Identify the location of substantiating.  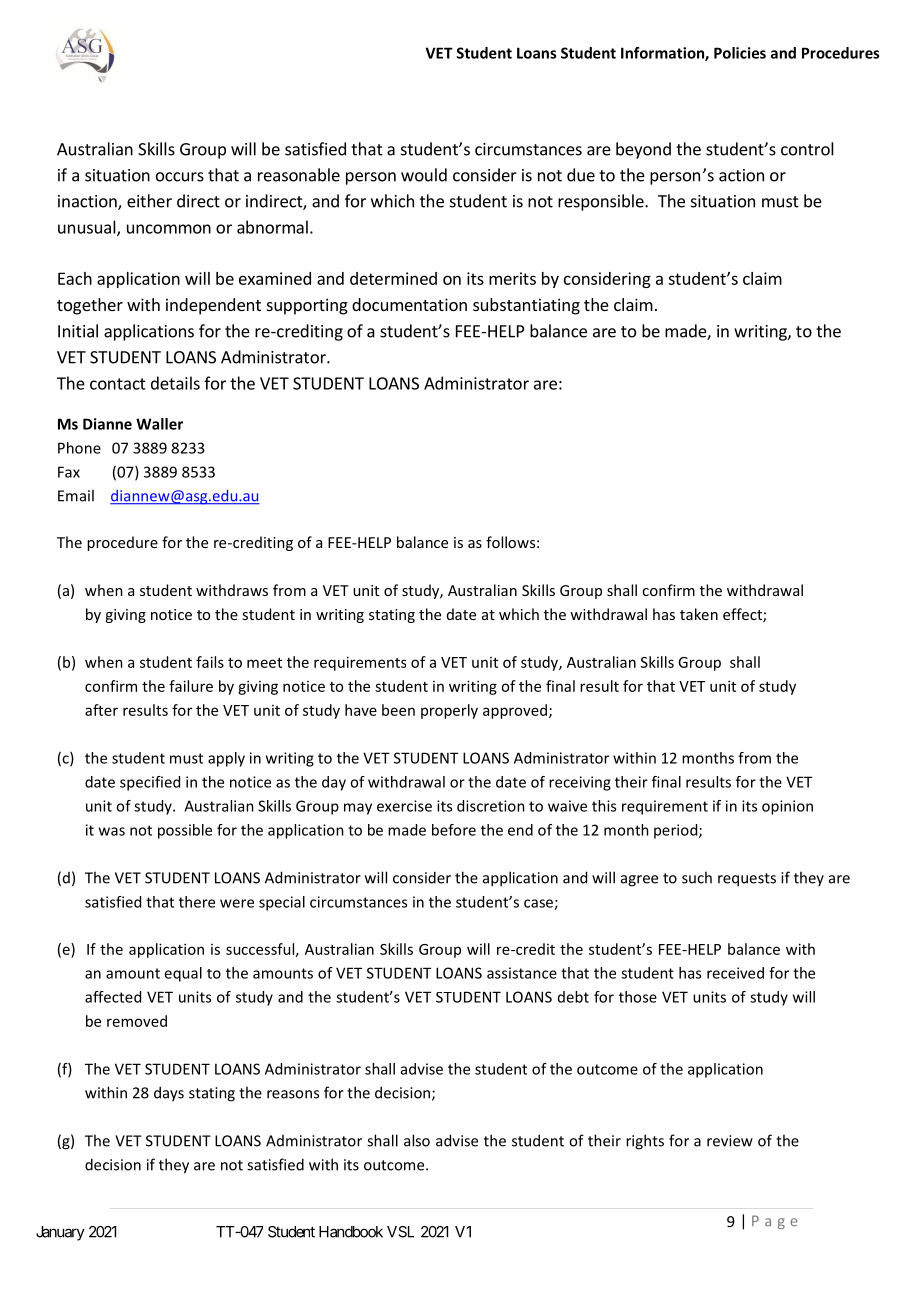
(526, 306).
